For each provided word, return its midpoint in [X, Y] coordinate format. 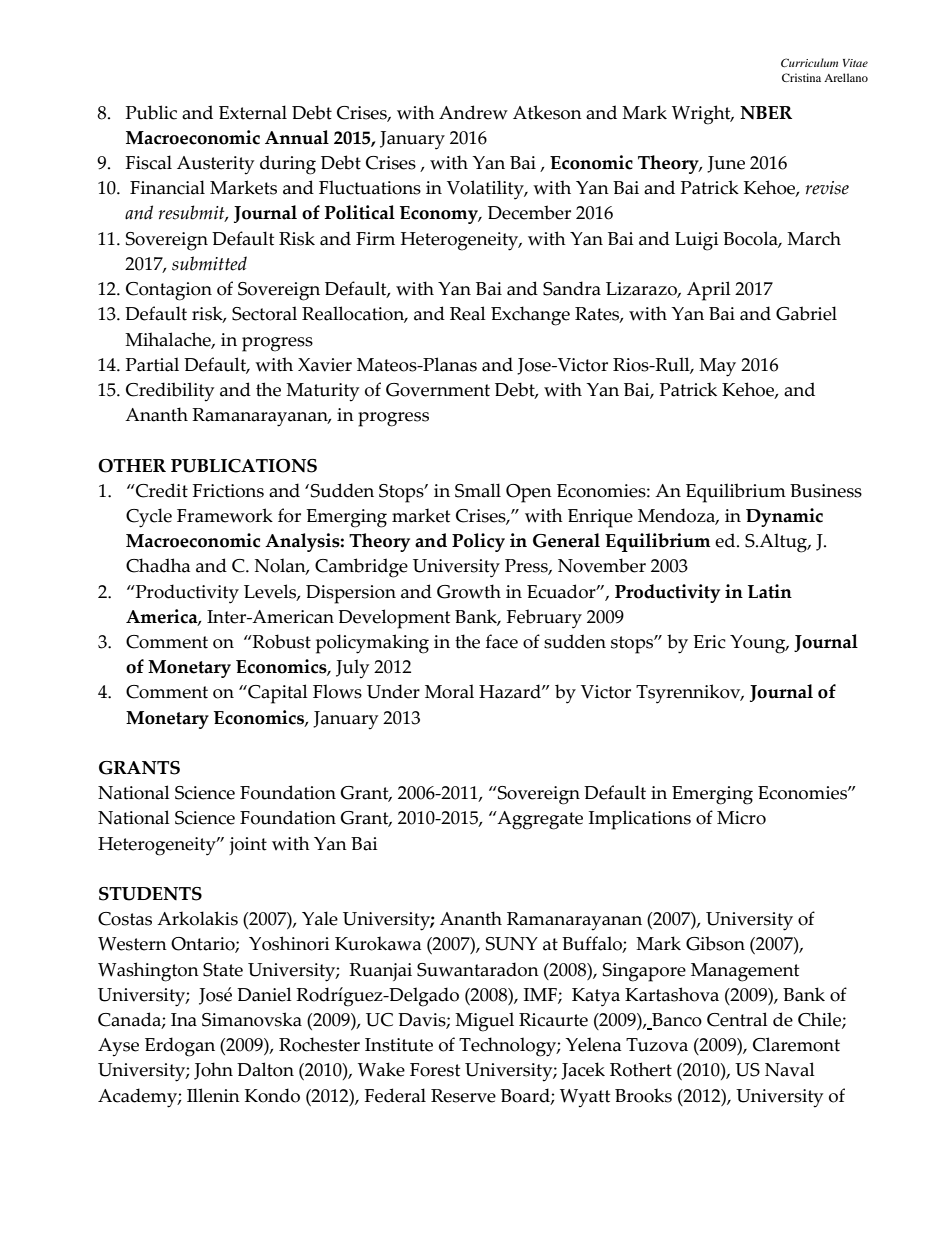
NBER [766, 112]
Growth [469, 591]
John [213, 1071]
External [253, 112]
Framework [225, 515]
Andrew [473, 112]
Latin [770, 591]
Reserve [463, 1096]
